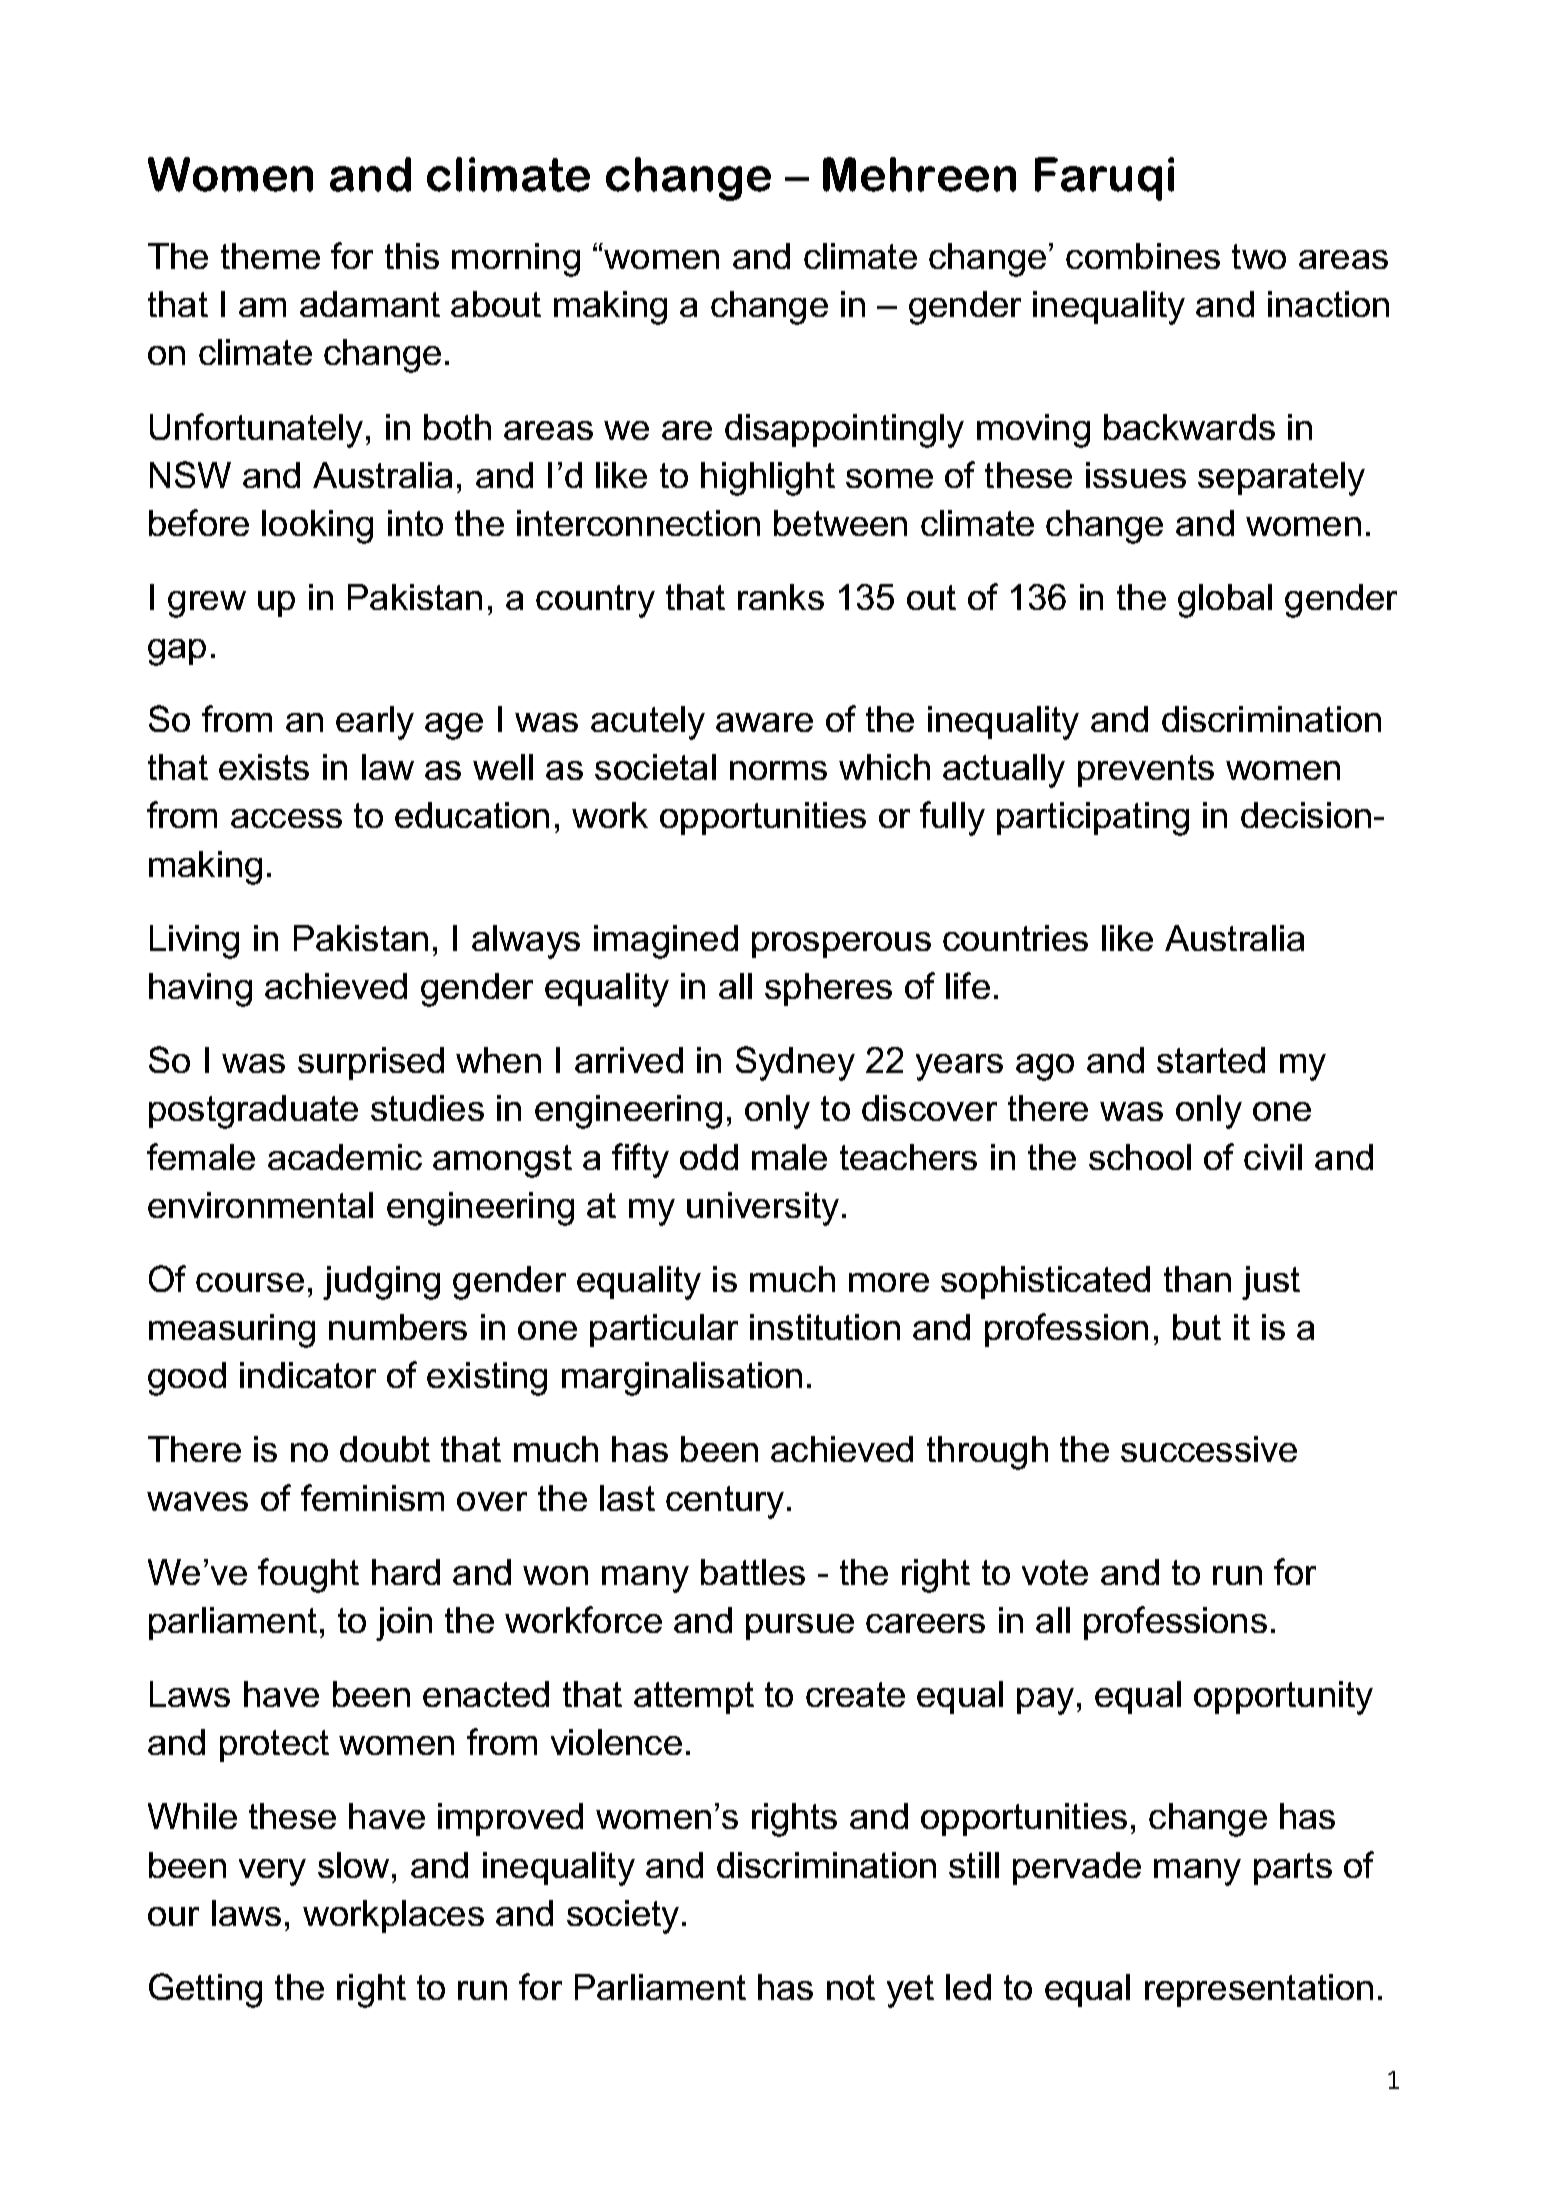  What do you see at coordinates (272, 1872) in the screenshot?
I see `very` at bounding box center [272, 1872].
